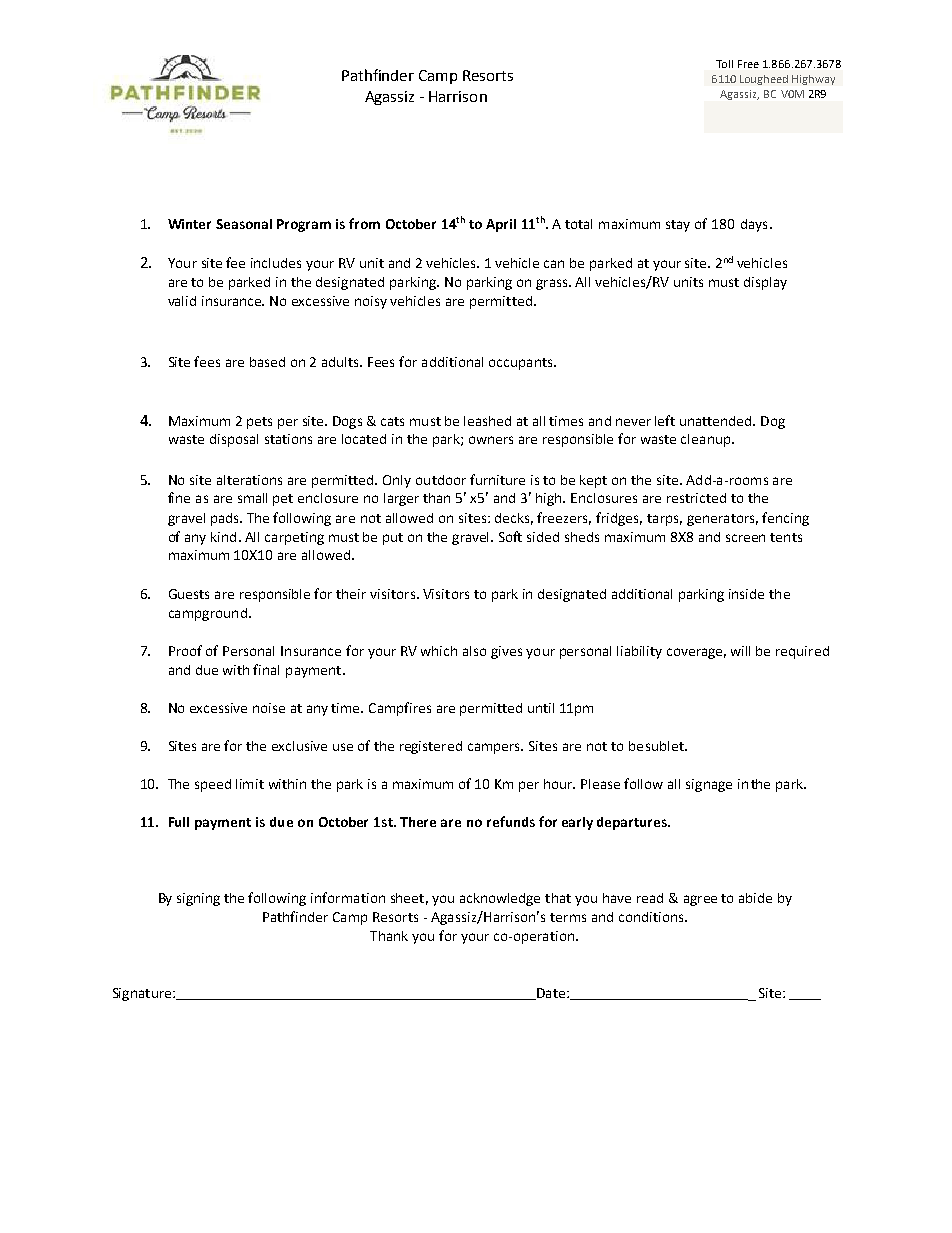 The width and height of the document is (952, 1233). What do you see at coordinates (244, 224) in the document?
I see `Seasonal` at bounding box center [244, 224].
